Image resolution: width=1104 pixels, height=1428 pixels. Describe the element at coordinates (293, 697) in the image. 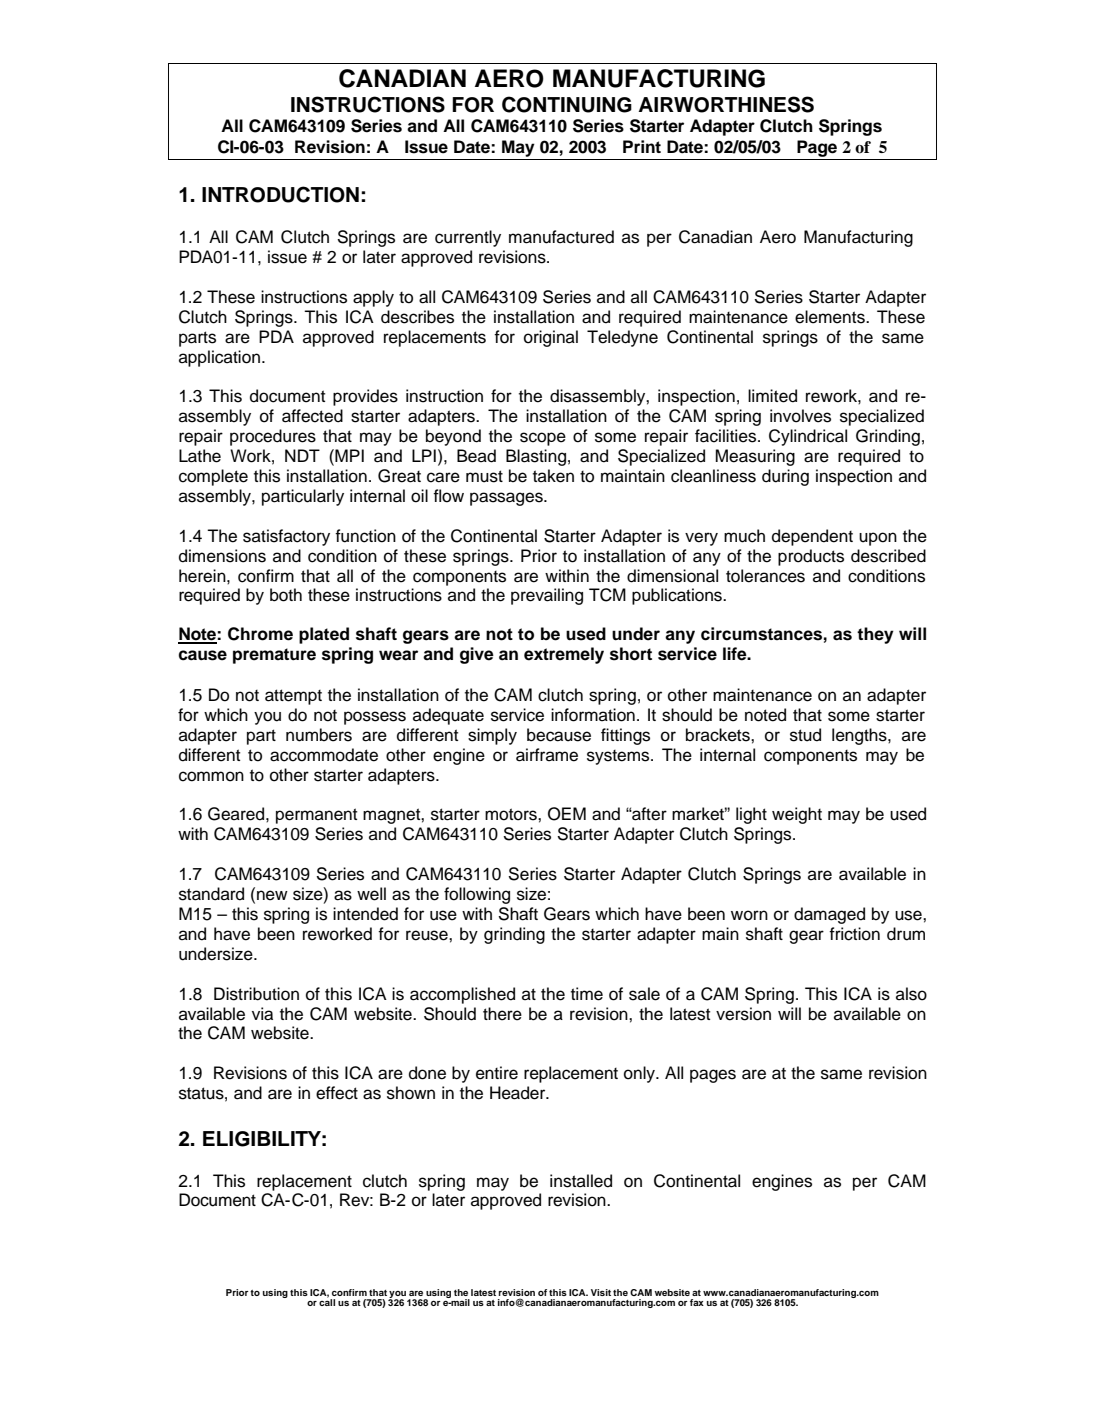

I see `attempt` at that location.
